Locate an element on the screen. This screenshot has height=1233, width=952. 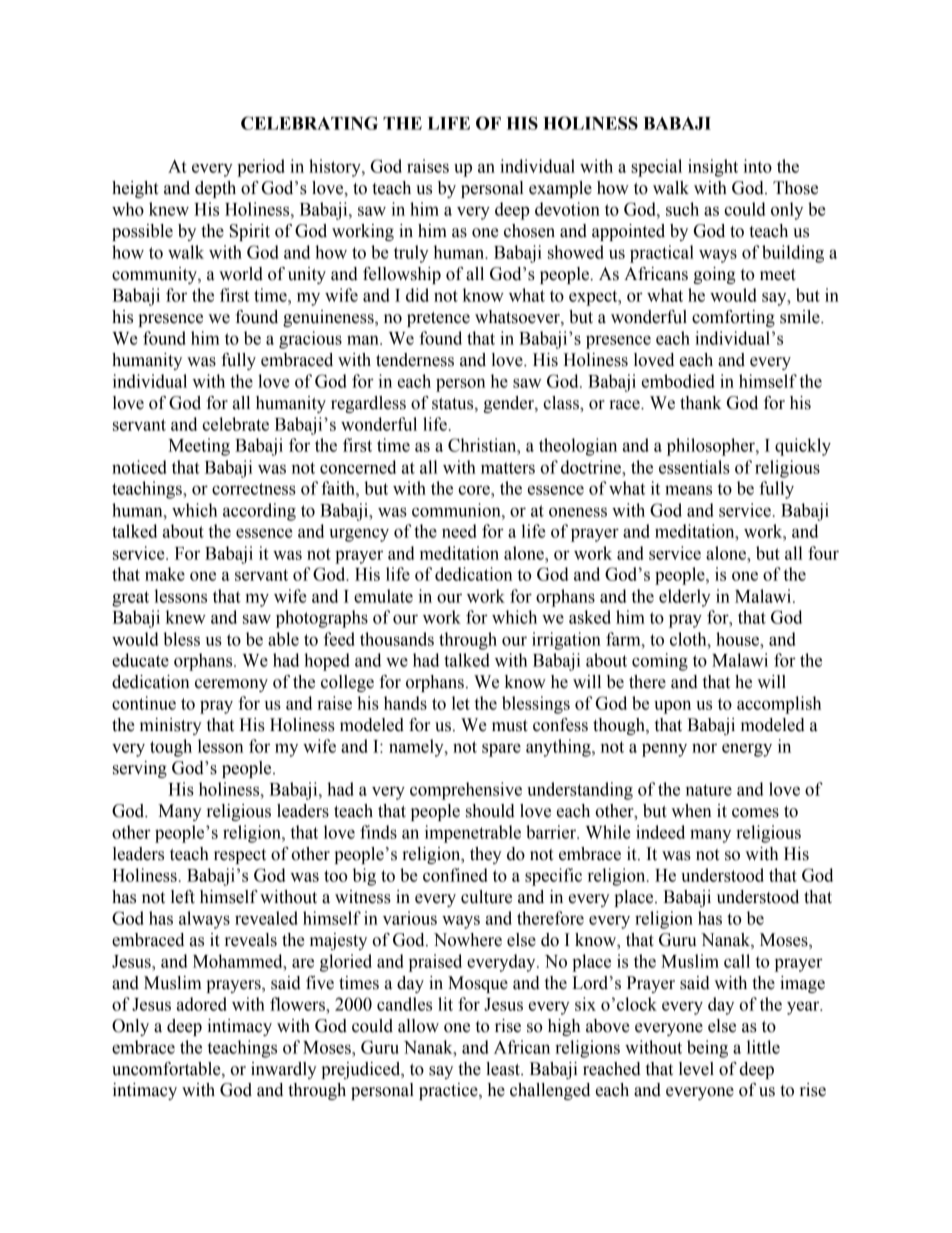
thank is located at coordinates (701, 403).
